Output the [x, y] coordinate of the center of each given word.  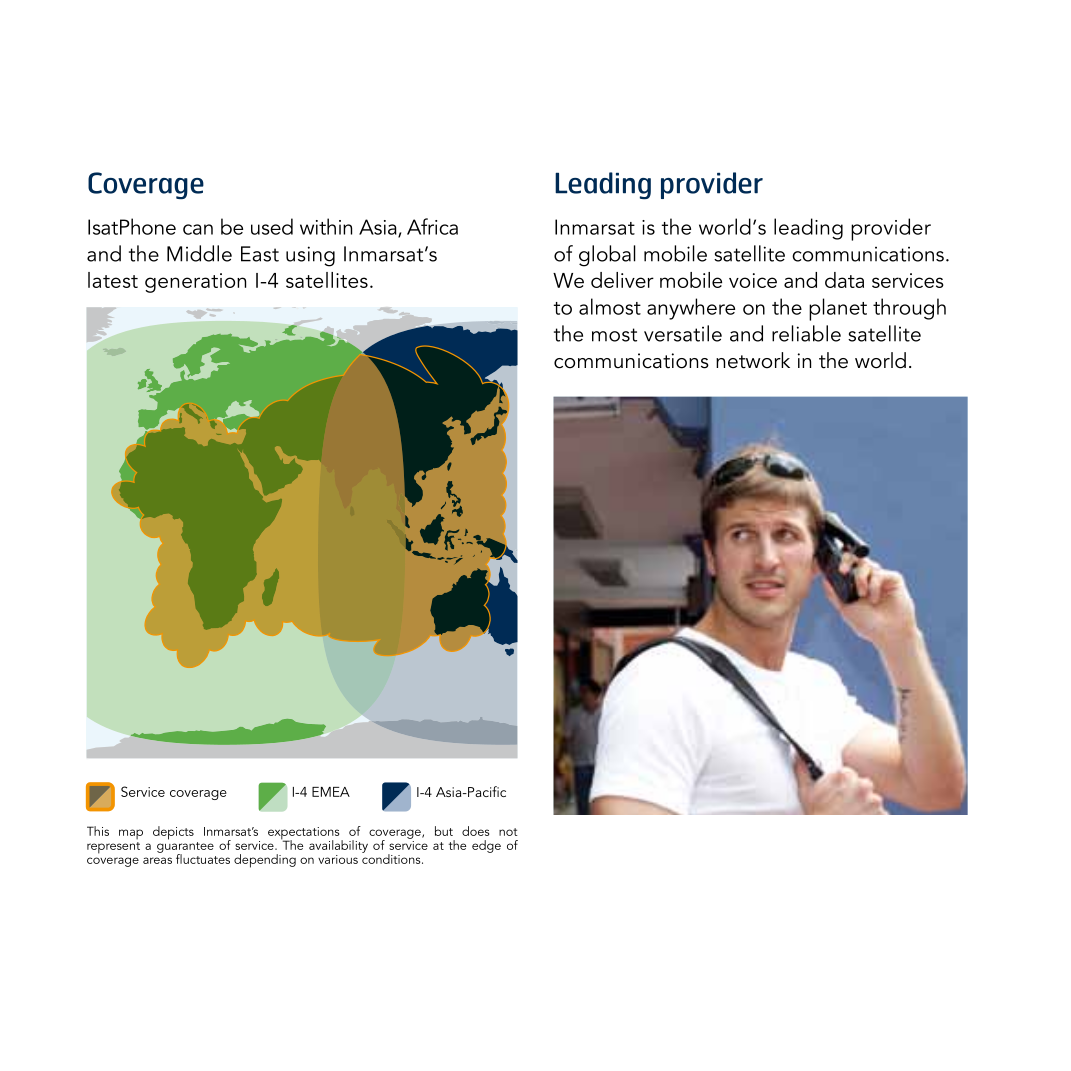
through [909, 309]
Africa [432, 226]
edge [486, 846]
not [508, 832]
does [475, 831]
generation [195, 283]
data [844, 280]
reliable [806, 333]
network [753, 360]
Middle [199, 253]
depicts [173, 833]
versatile [683, 333]
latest [113, 280]
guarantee [185, 848]
